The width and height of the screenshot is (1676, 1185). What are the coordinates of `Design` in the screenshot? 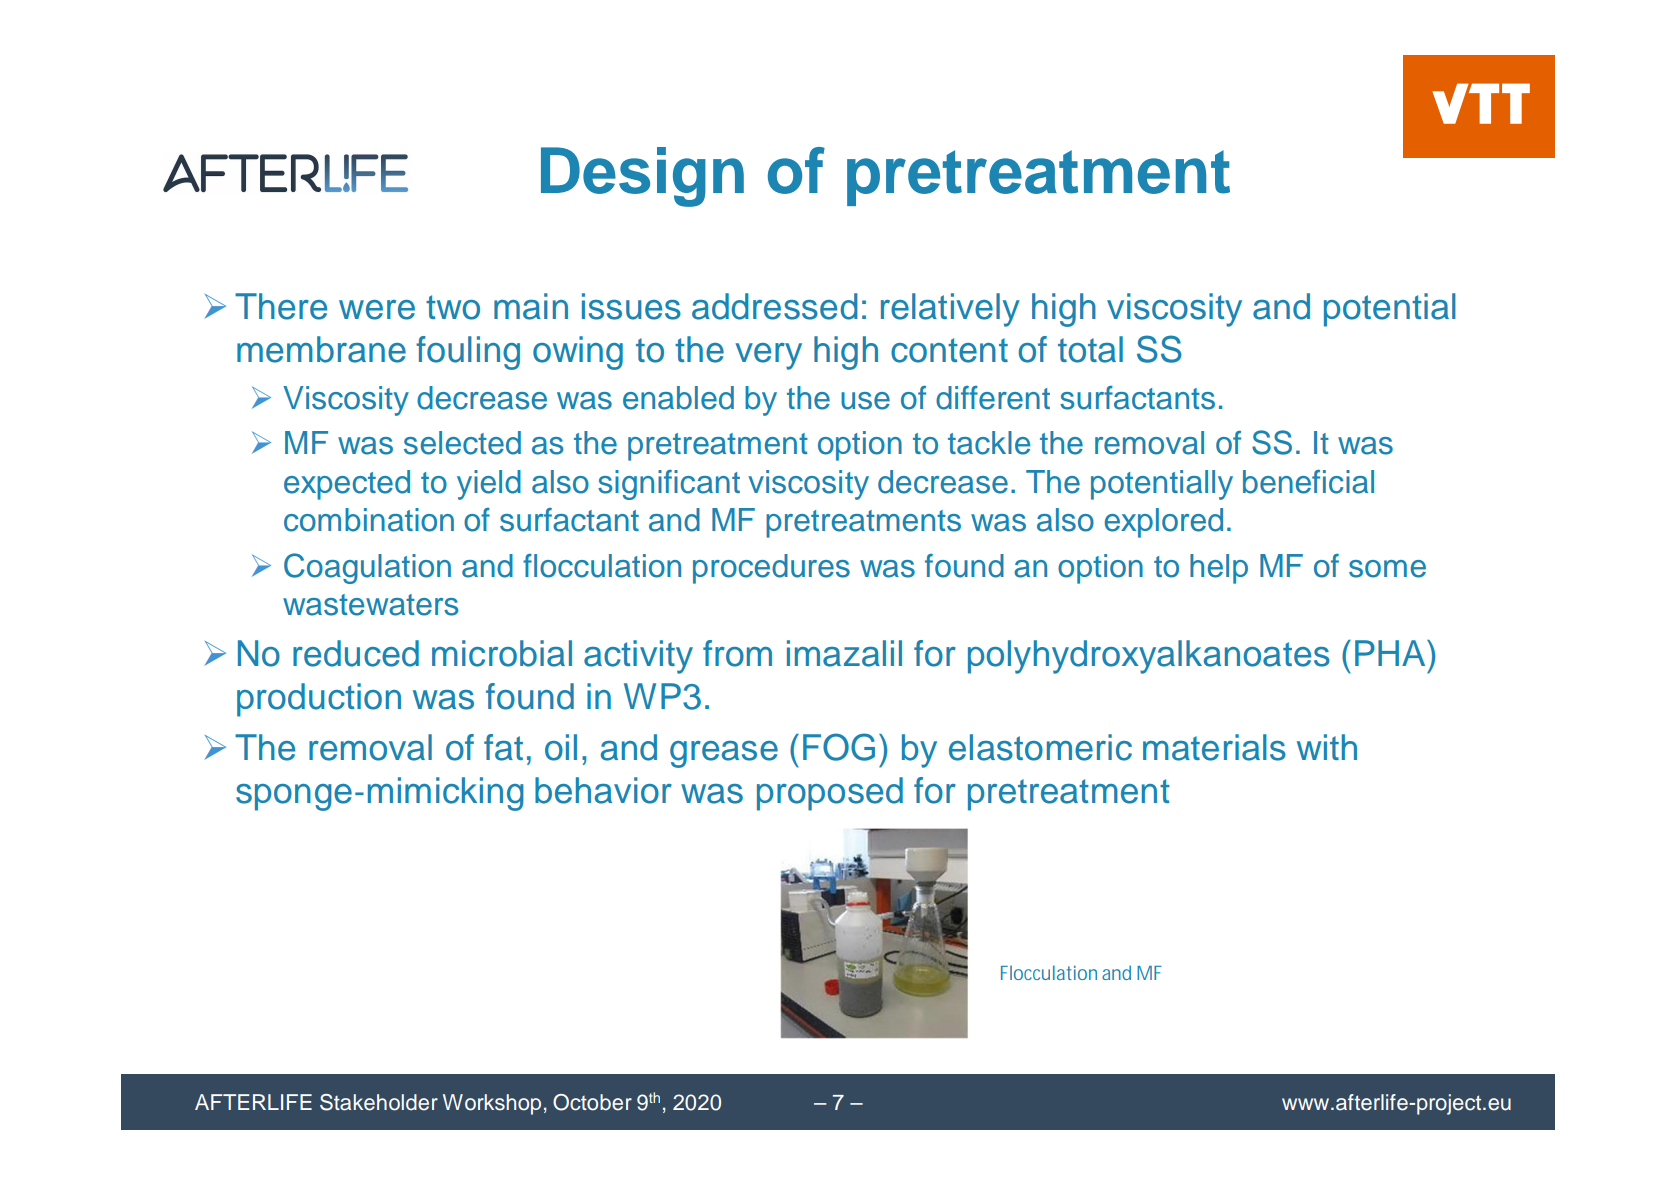 It's located at (642, 177).
